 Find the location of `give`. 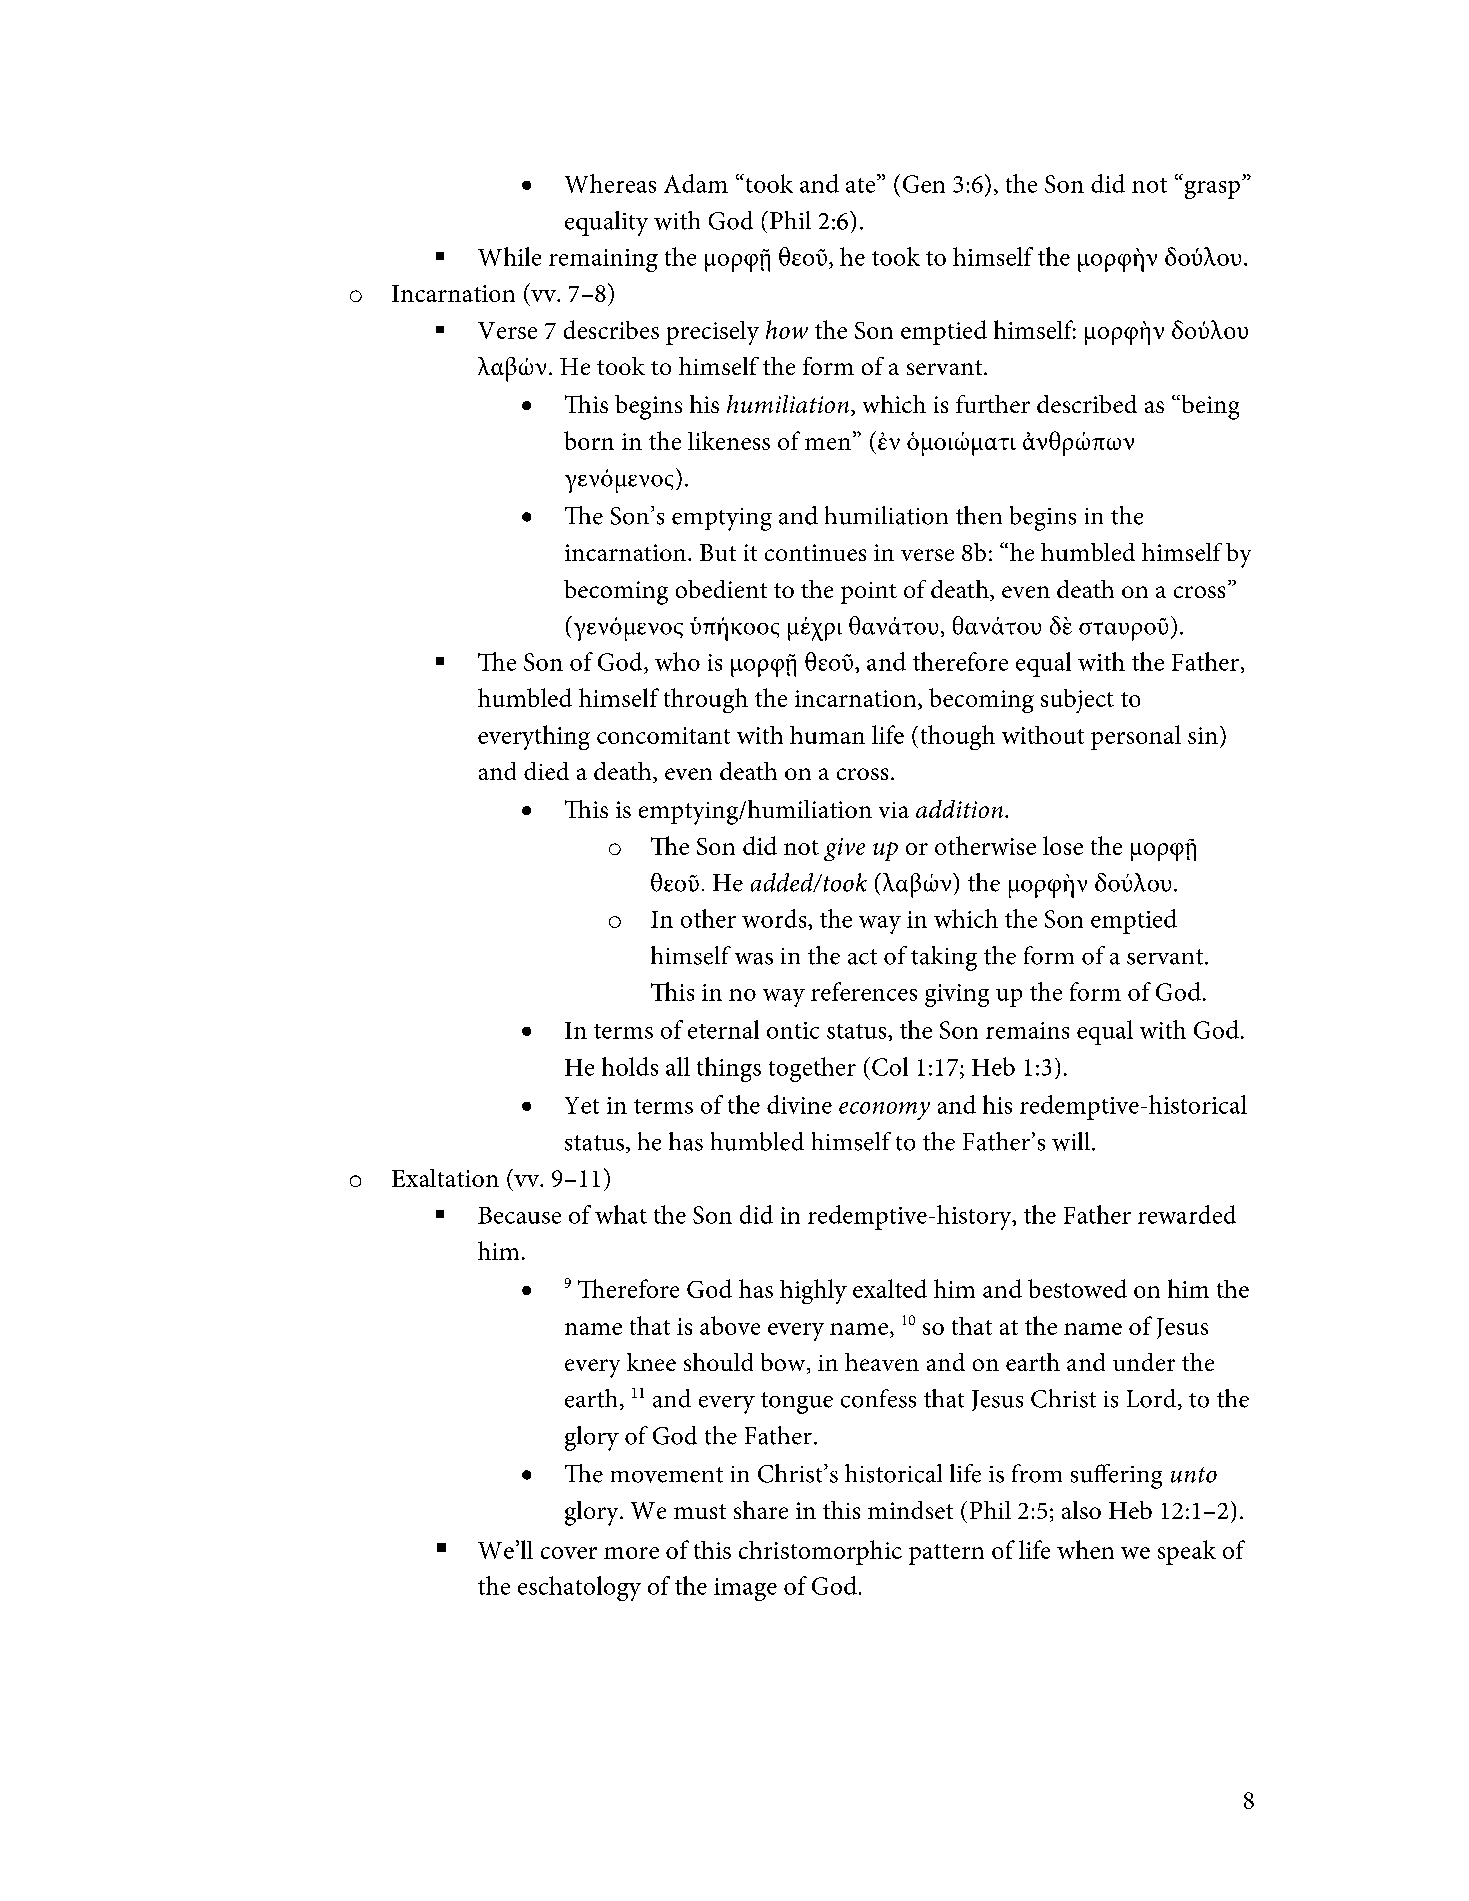

give is located at coordinates (844, 849).
